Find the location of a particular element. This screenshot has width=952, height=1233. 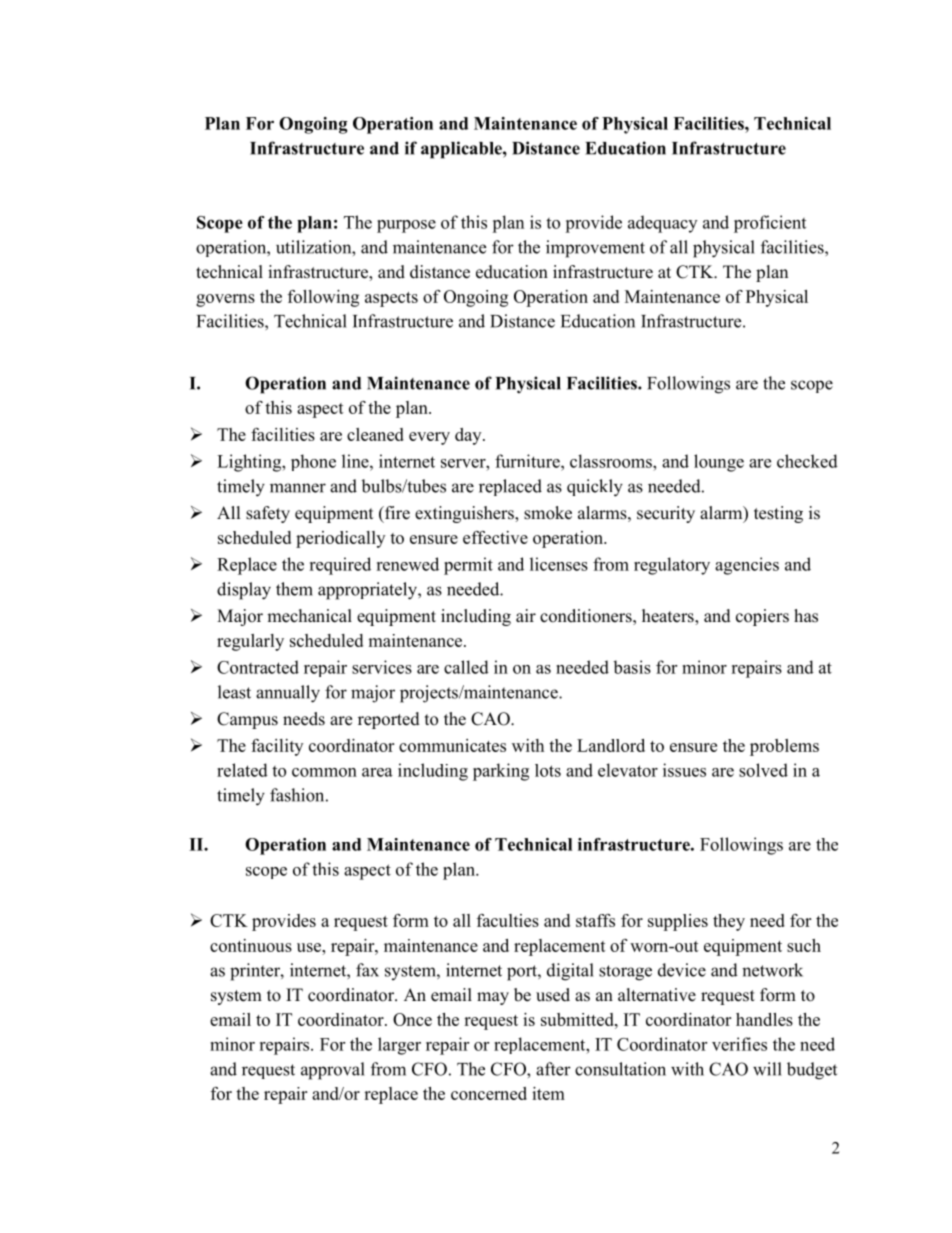

common is located at coordinates (324, 772).
